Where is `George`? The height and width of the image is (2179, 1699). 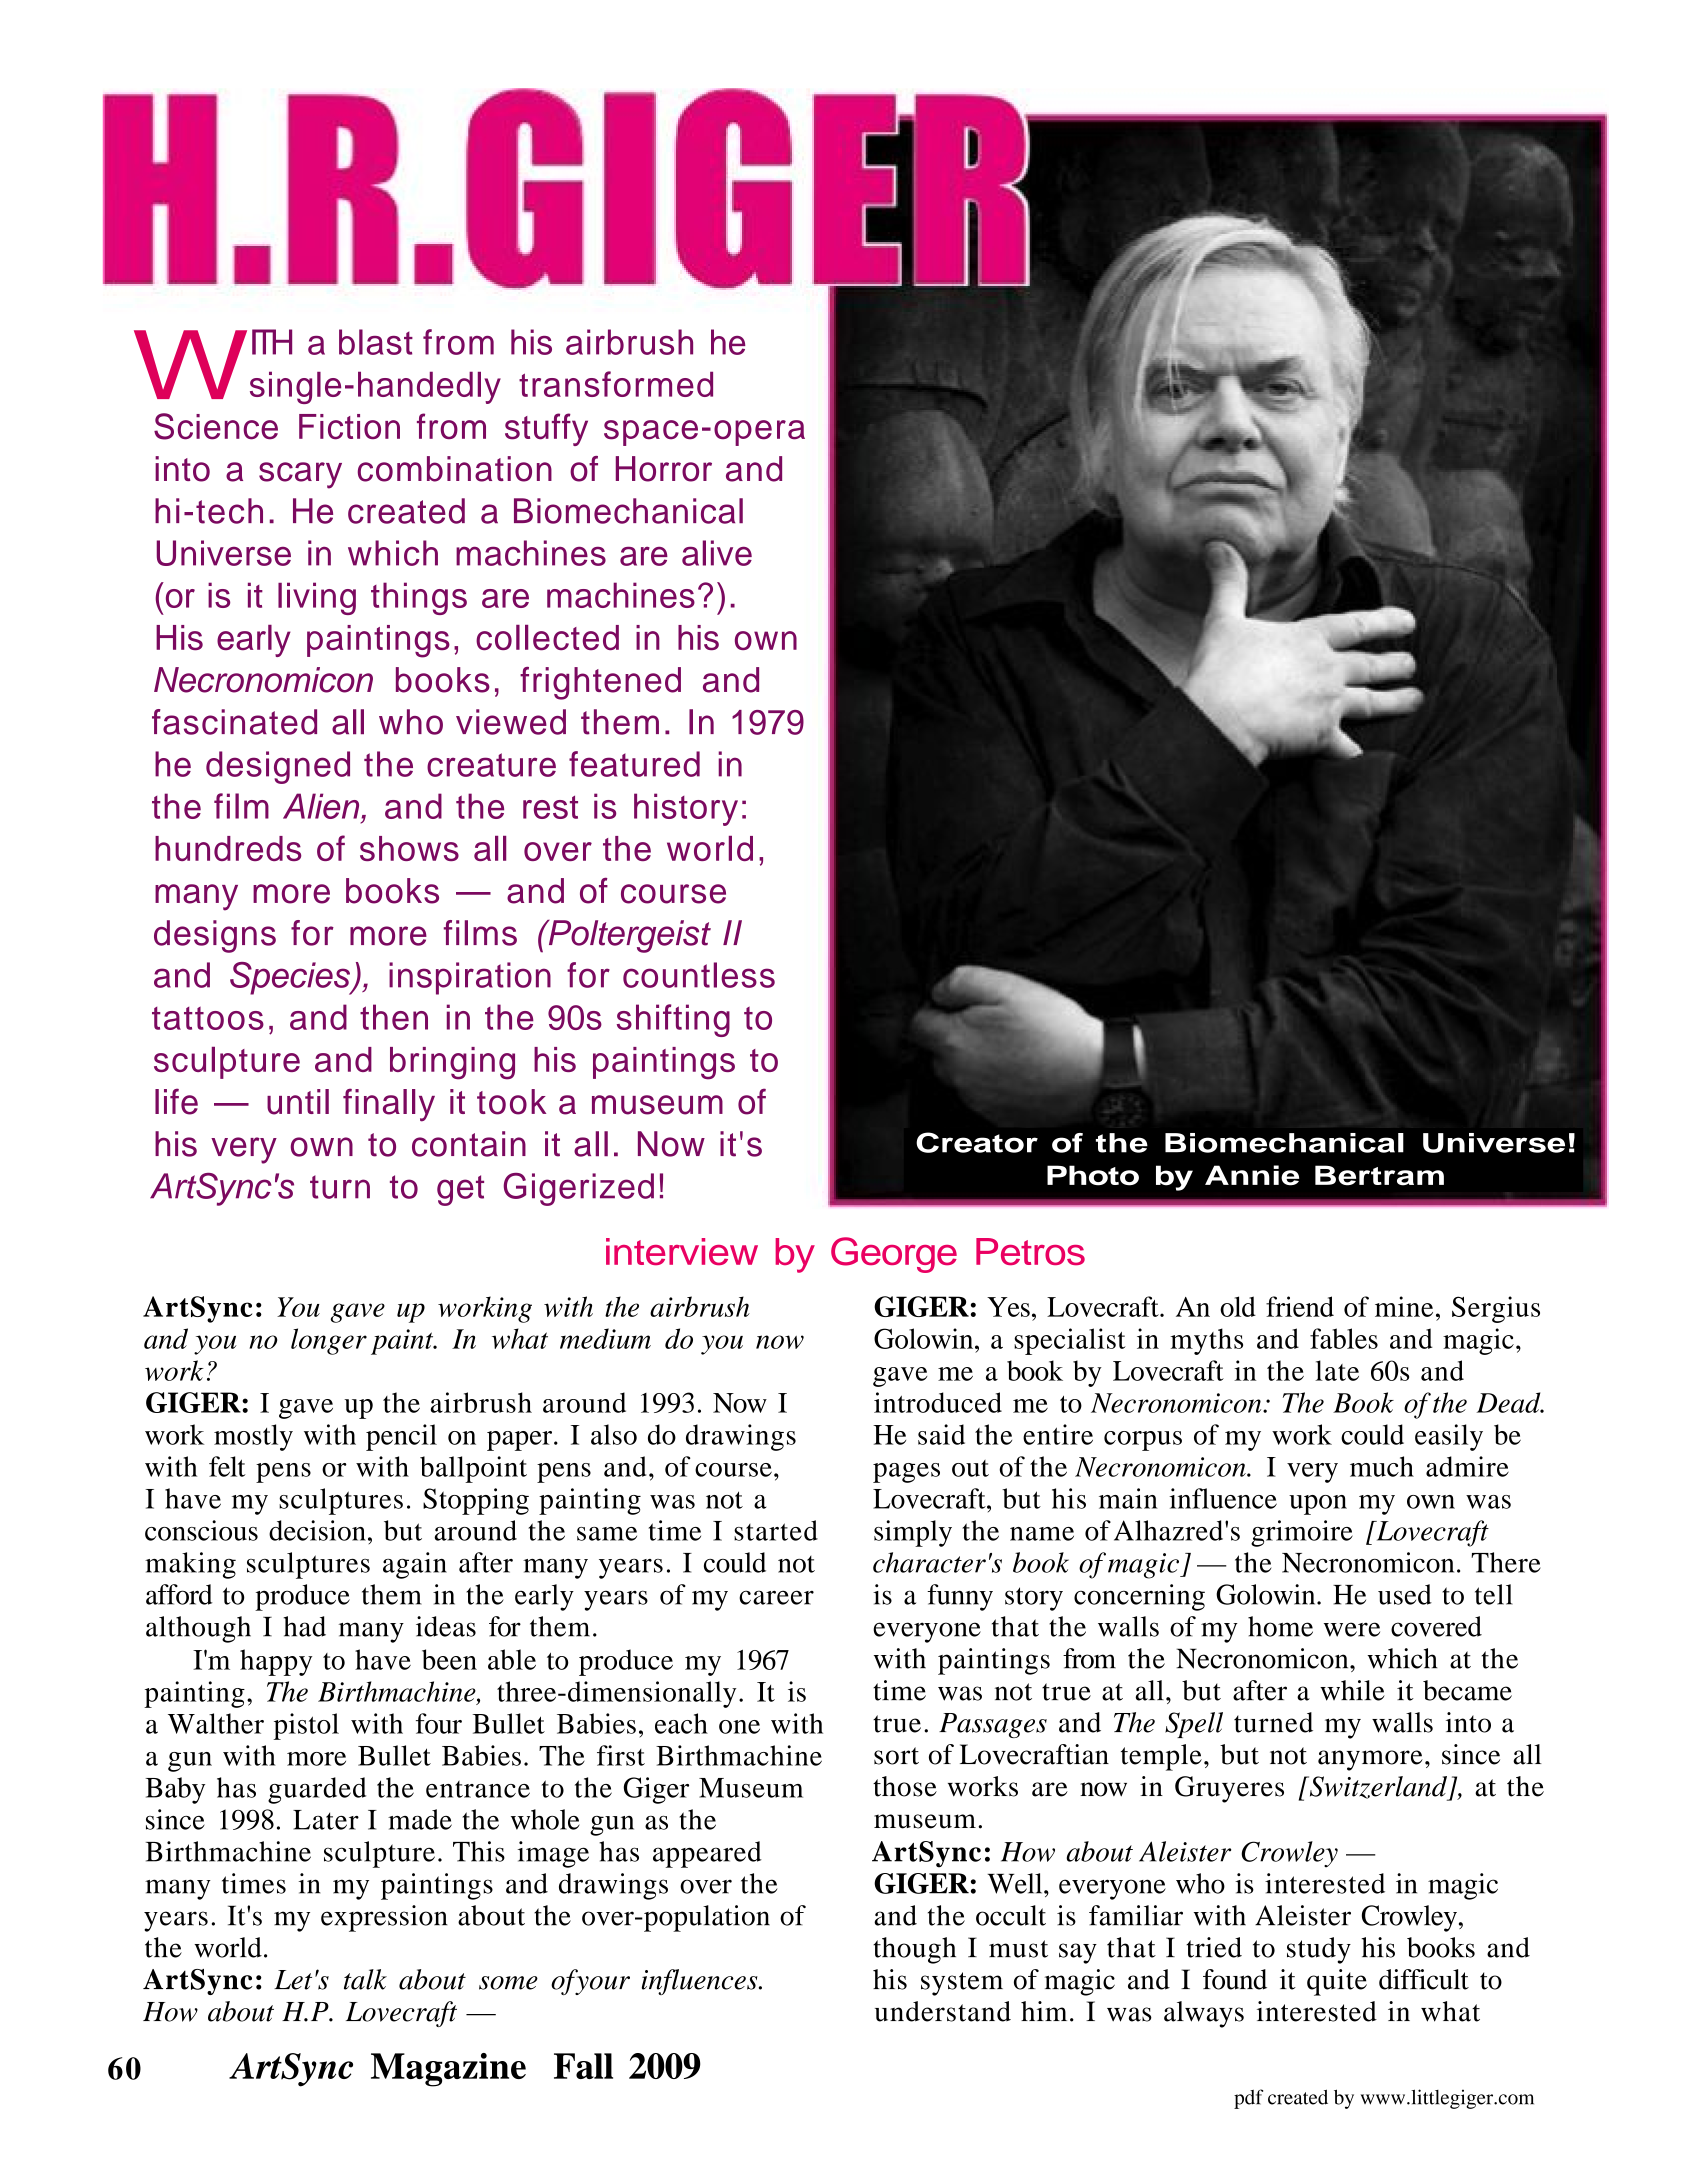
George is located at coordinates (894, 1255).
